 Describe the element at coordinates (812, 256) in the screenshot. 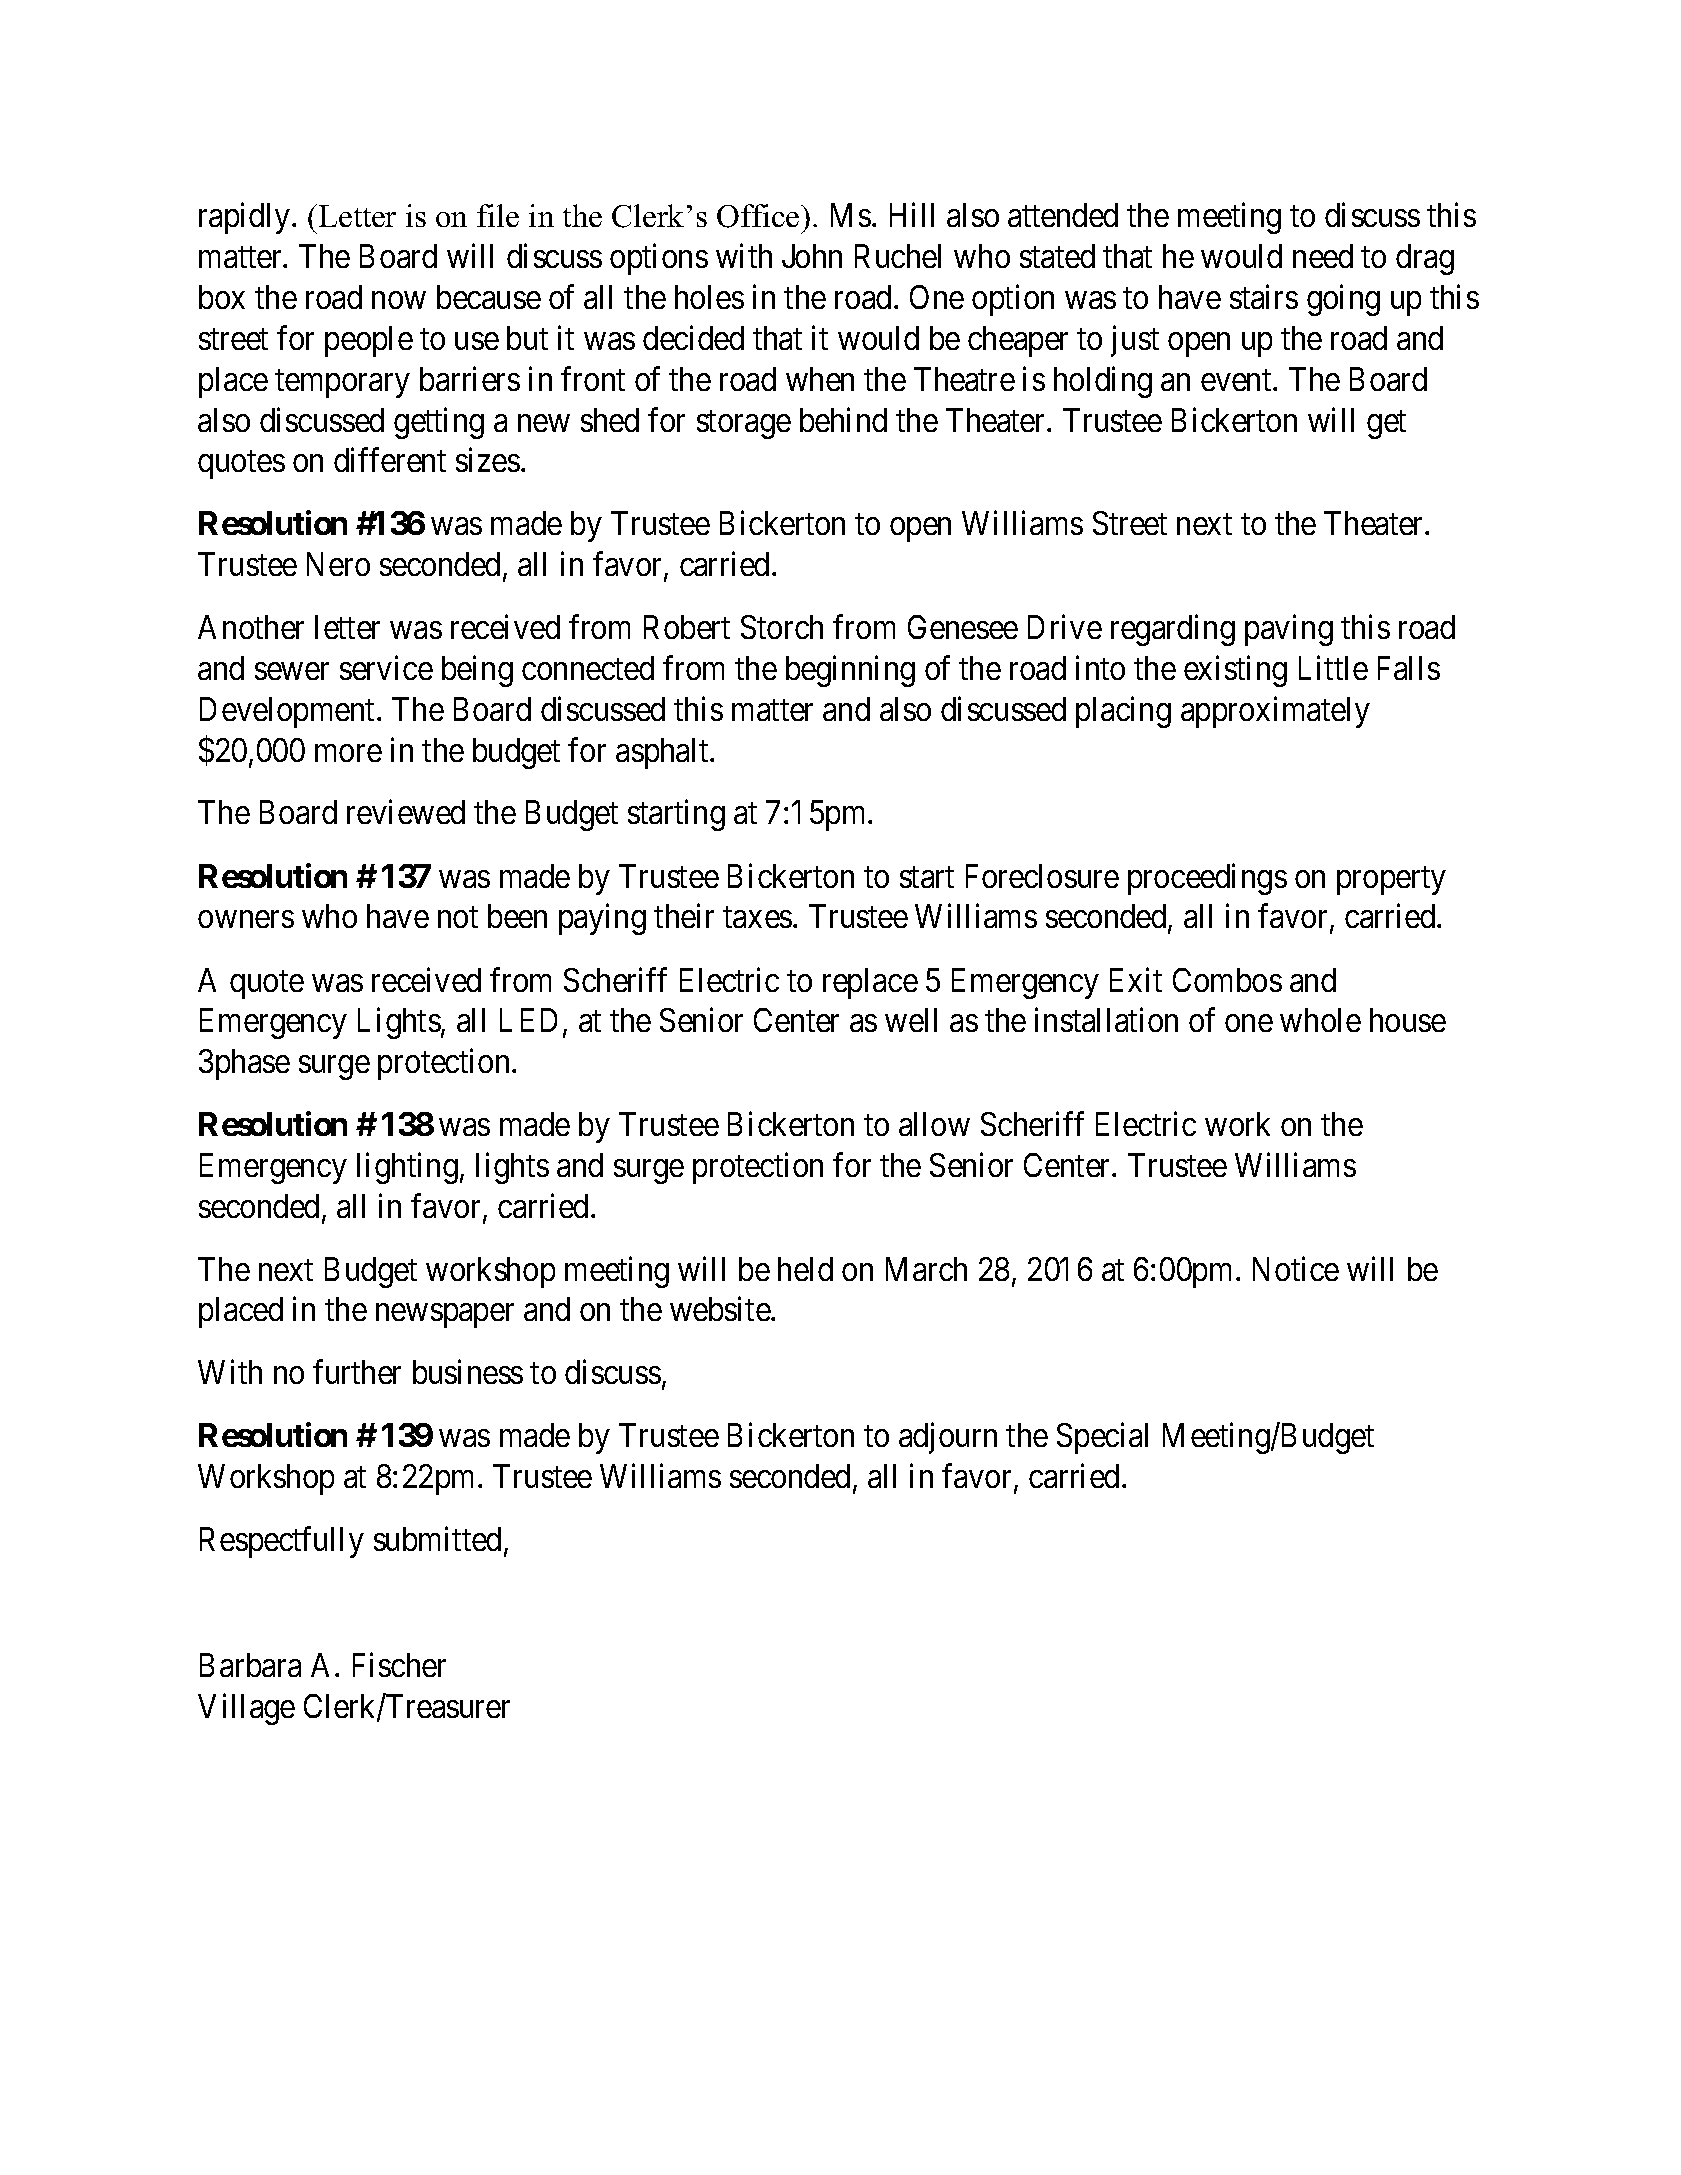

I see `John` at that location.
